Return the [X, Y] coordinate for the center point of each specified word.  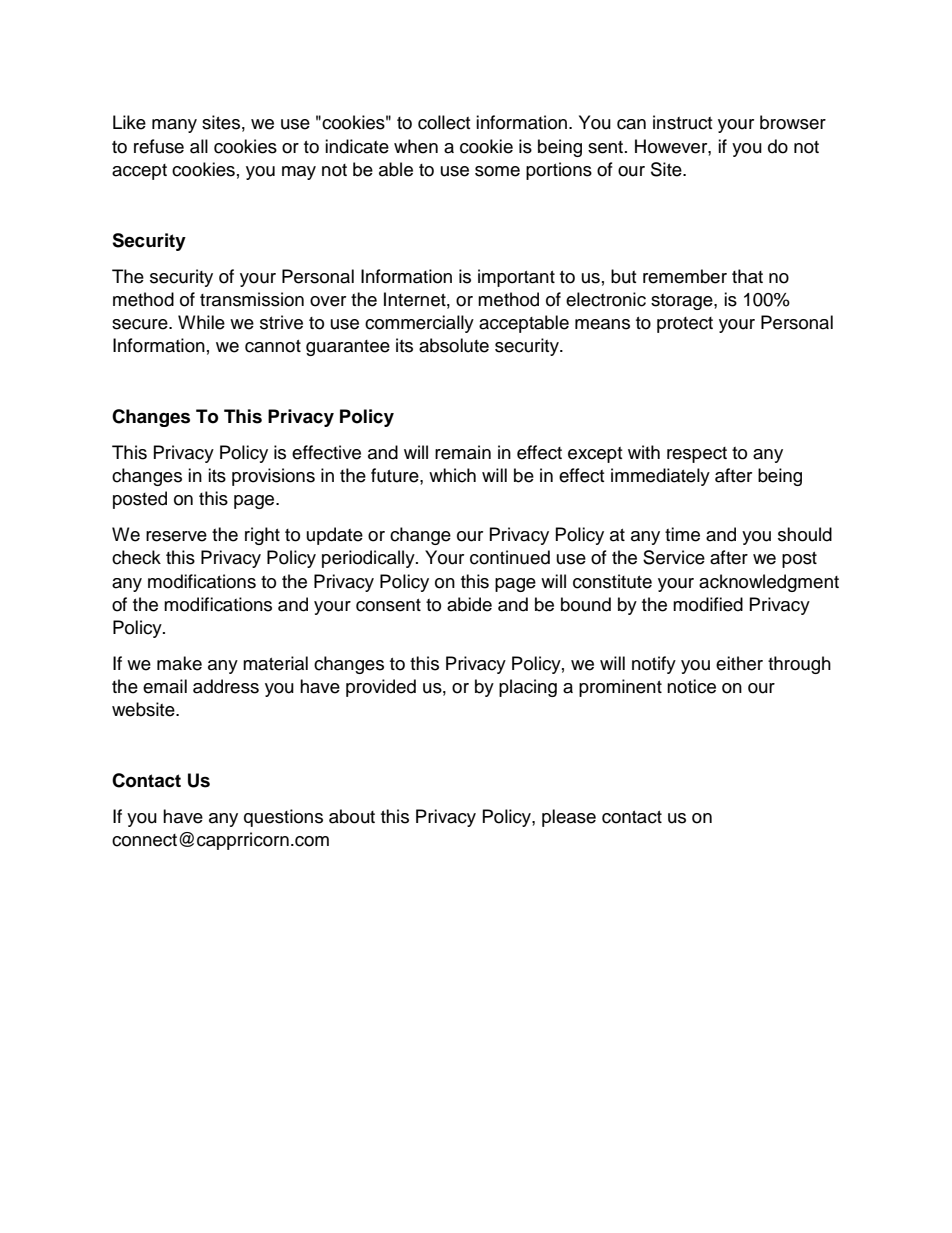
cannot [273, 346]
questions [283, 818]
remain [463, 452]
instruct [682, 122]
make [179, 663]
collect [444, 122]
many [174, 126]
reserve [176, 536]
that [747, 276]
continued [510, 557]
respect [697, 455]
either [739, 663]
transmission [252, 299]
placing [528, 688]
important [516, 278]
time [682, 534]
